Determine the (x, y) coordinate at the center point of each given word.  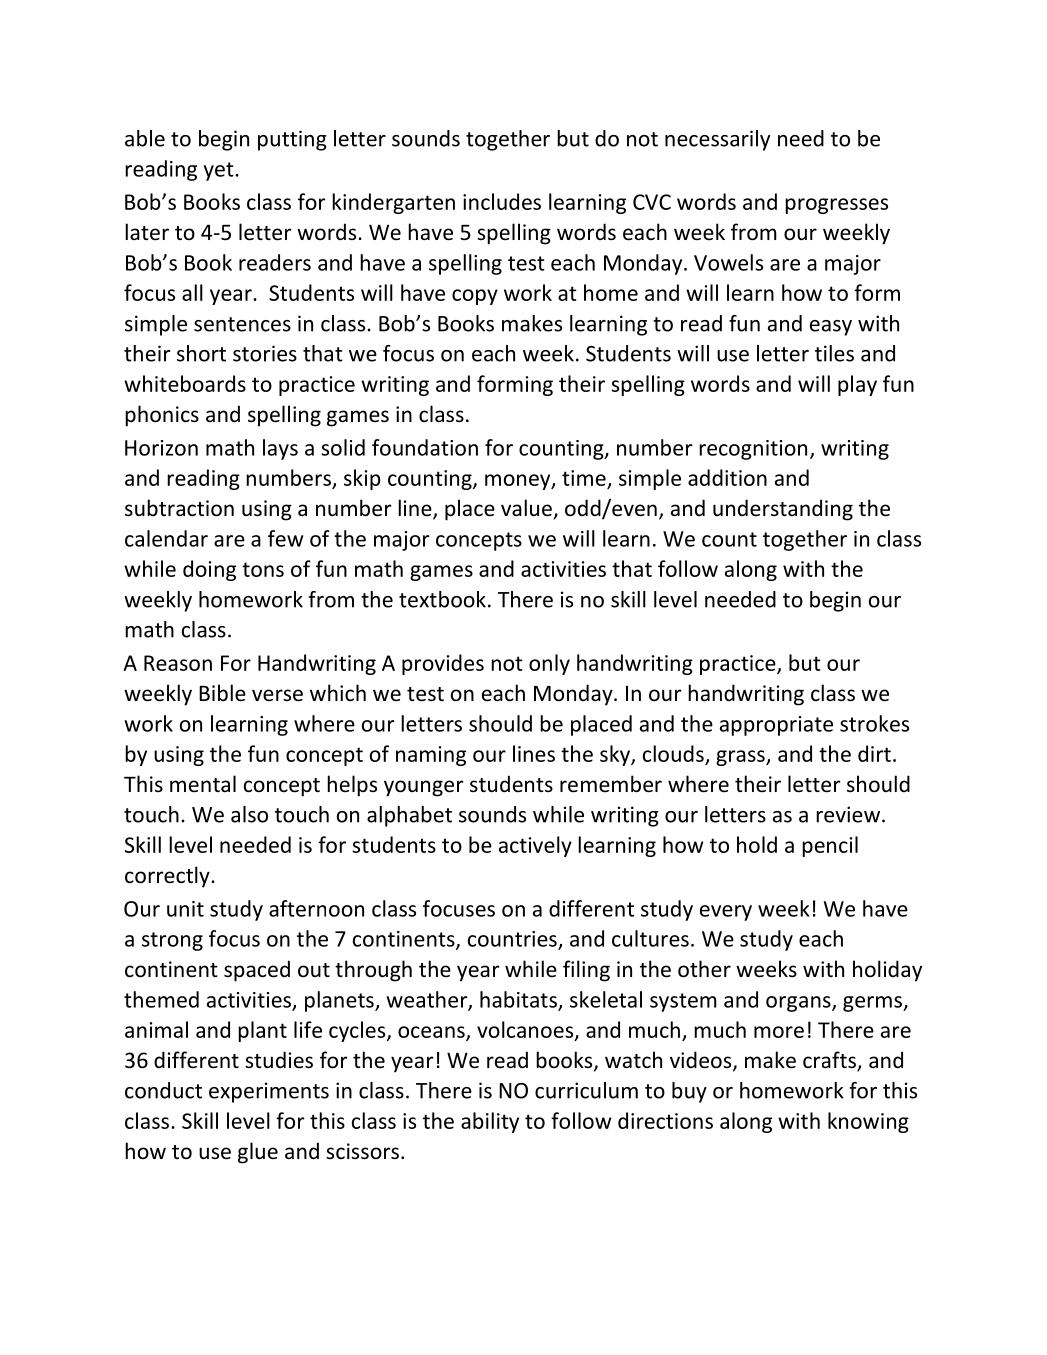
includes (502, 201)
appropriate (776, 726)
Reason (178, 663)
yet (220, 171)
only (549, 664)
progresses (836, 206)
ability (490, 1122)
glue (258, 1153)
